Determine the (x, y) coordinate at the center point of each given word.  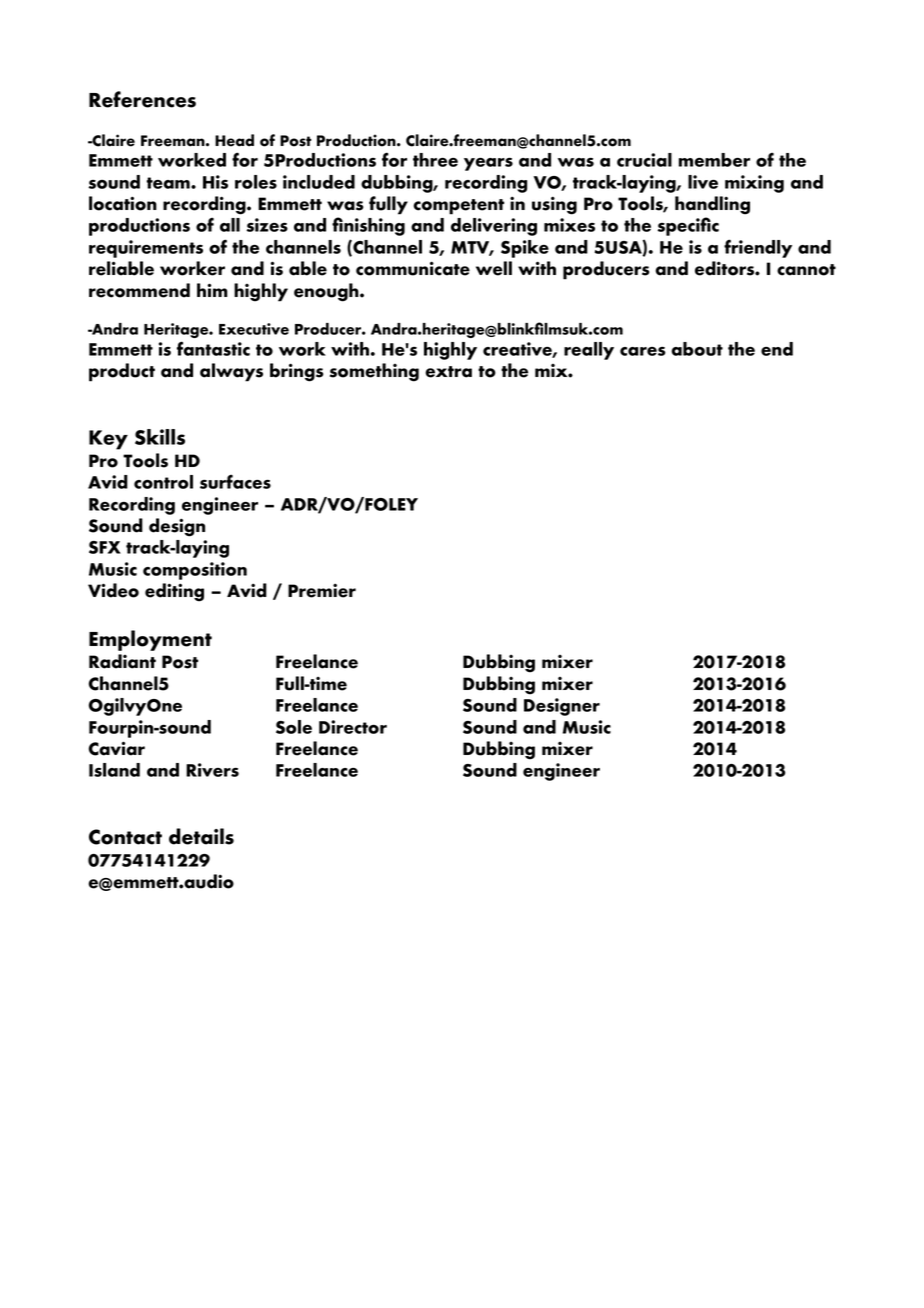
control (163, 482)
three (435, 160)
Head (234, 140)
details (201, 836)
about (697, 349)
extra (448, 372)
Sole (294, 727)
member (714, 160)
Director (353, 727)
